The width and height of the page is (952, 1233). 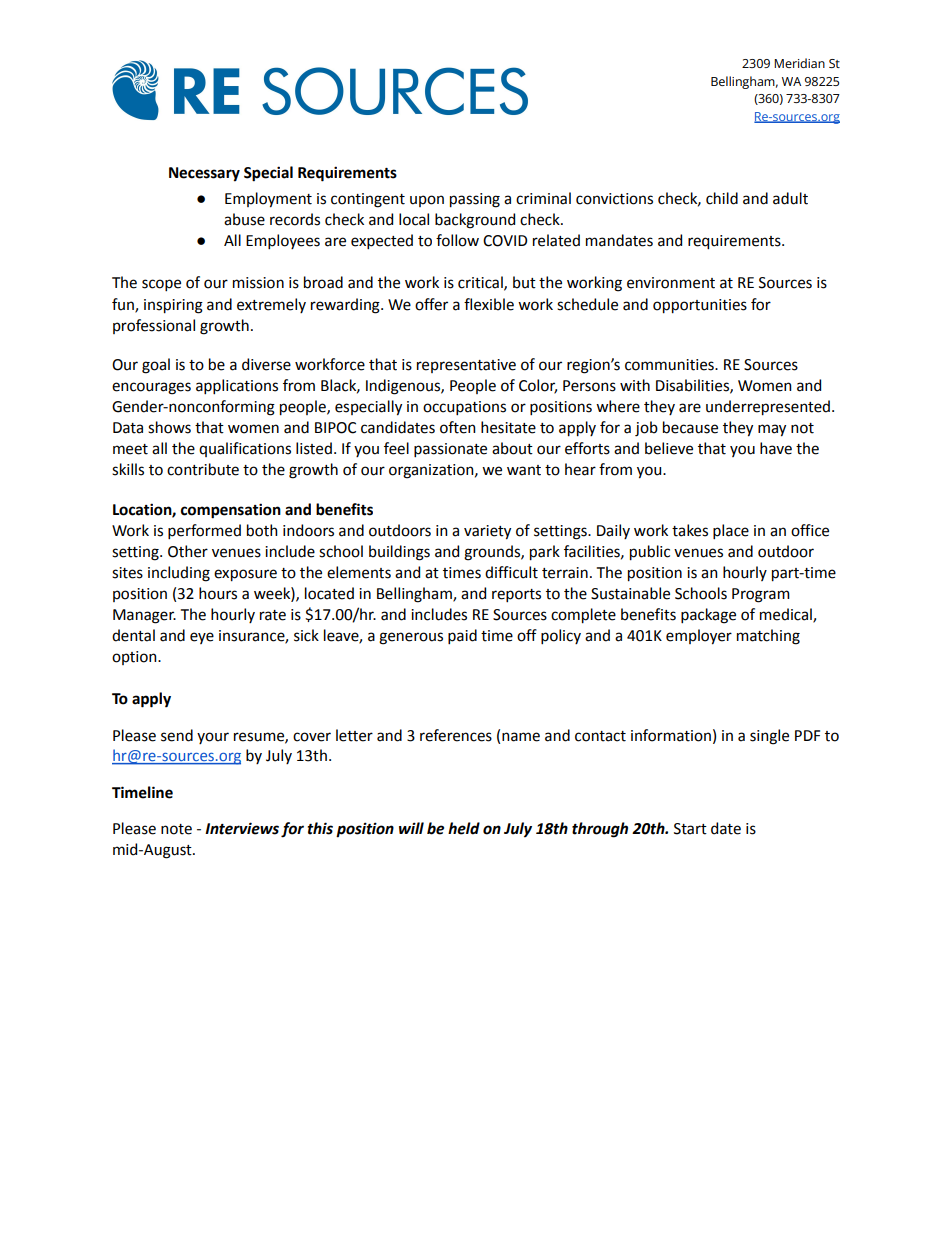 What do you see at coordinates (176, 829) in the page?
I see `note` at bounding box center [176, 829].
